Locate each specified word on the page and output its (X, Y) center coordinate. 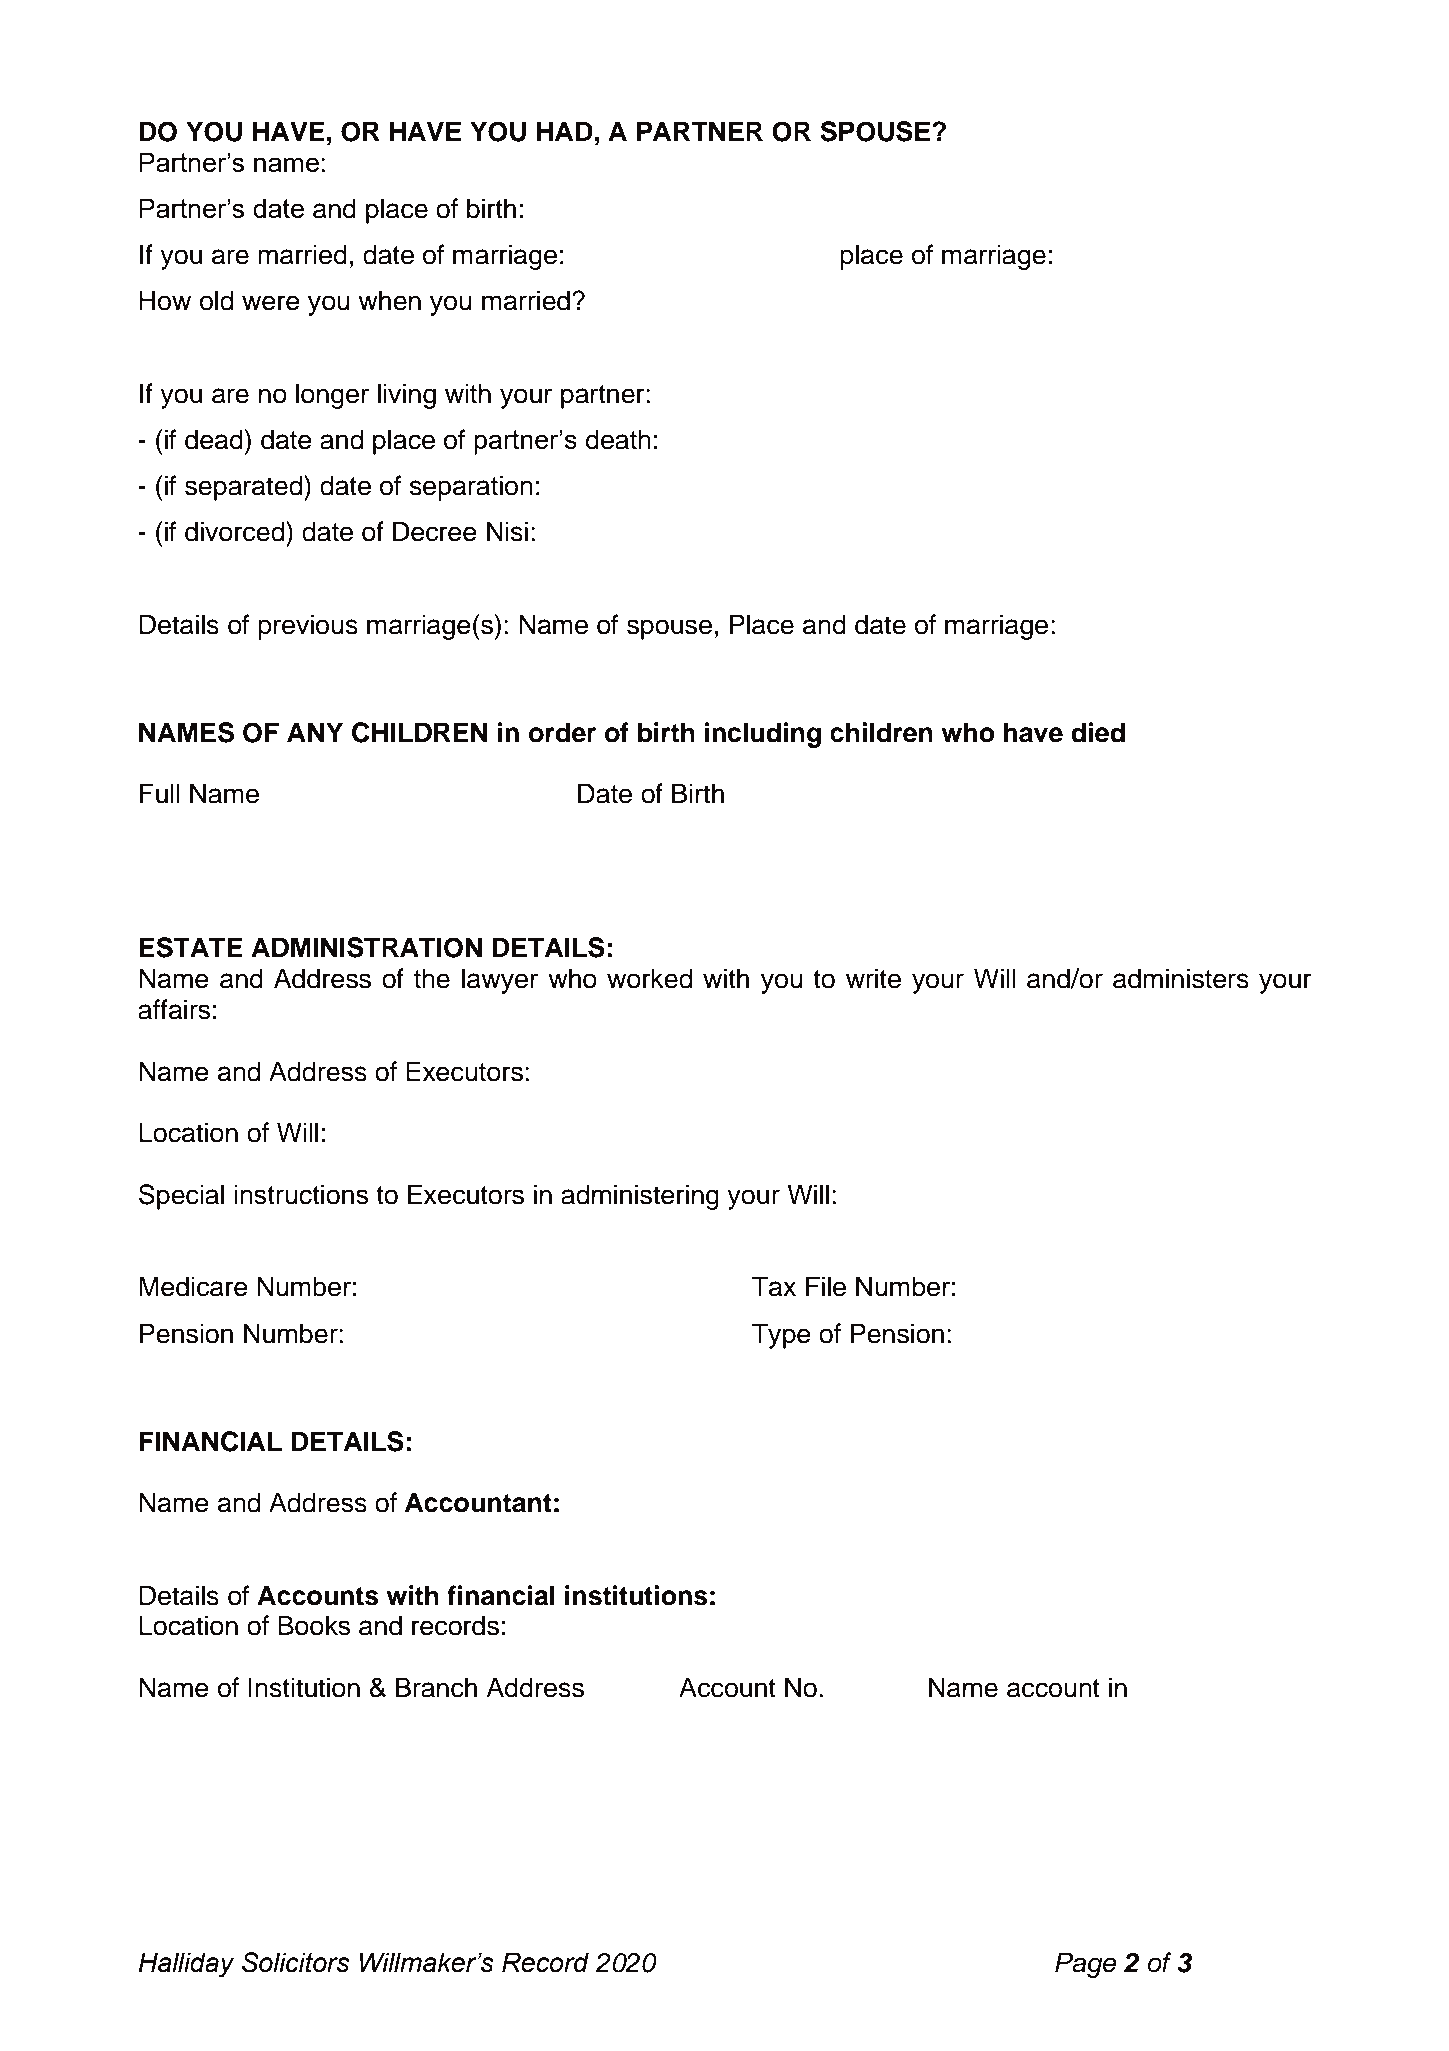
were (271, 303)
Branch (436, 1687)
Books (314, 1625)
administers (1181, 978)
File (826, 1286)
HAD (565, 131)
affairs (174, 1009)
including (763, 735)
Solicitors (295, 1962)
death (618, 439)
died (1098, 732)
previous (308, 627)
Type (781, 1336)
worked (650, 978)
